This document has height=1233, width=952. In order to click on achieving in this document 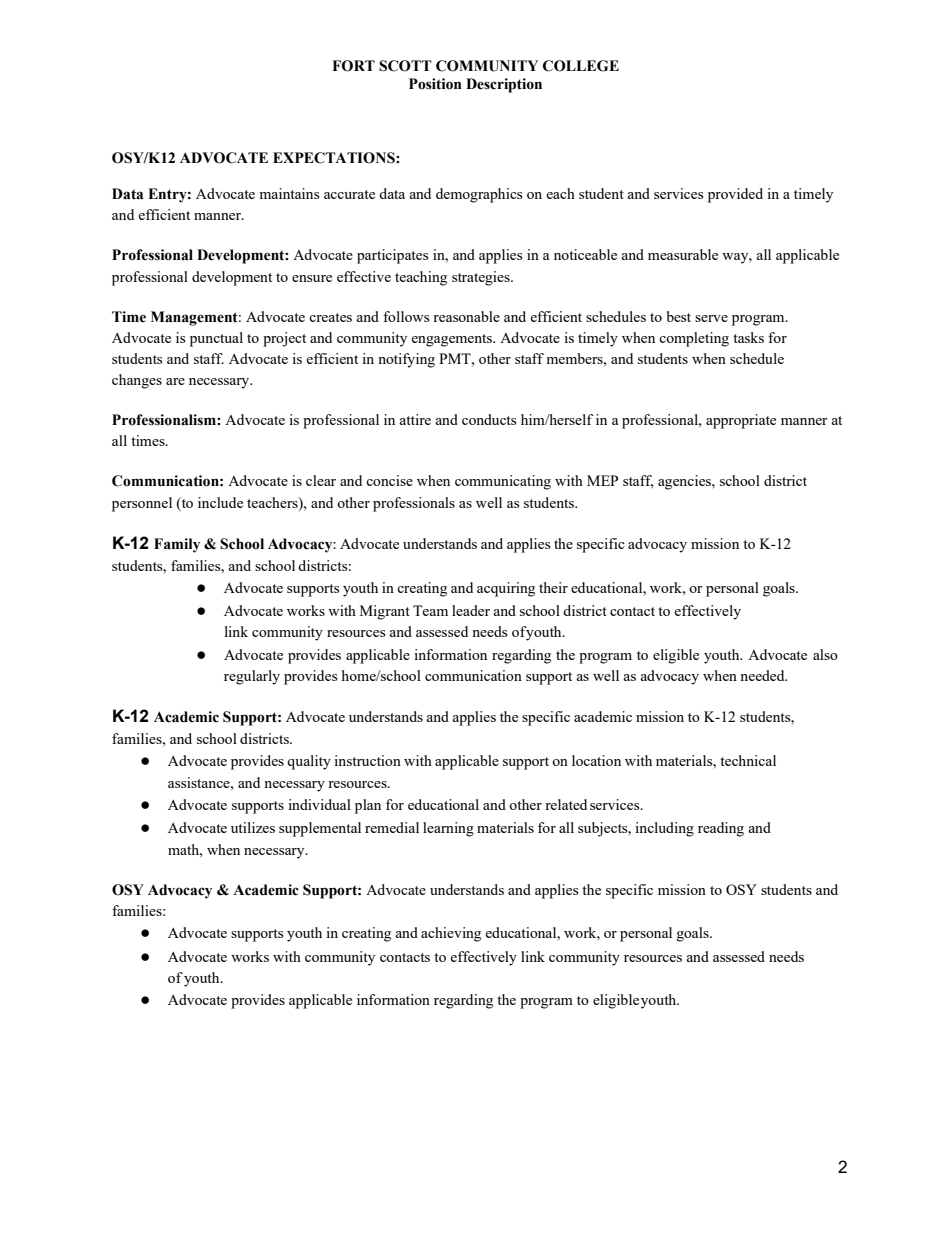, I will do `click(451, 934)`.
